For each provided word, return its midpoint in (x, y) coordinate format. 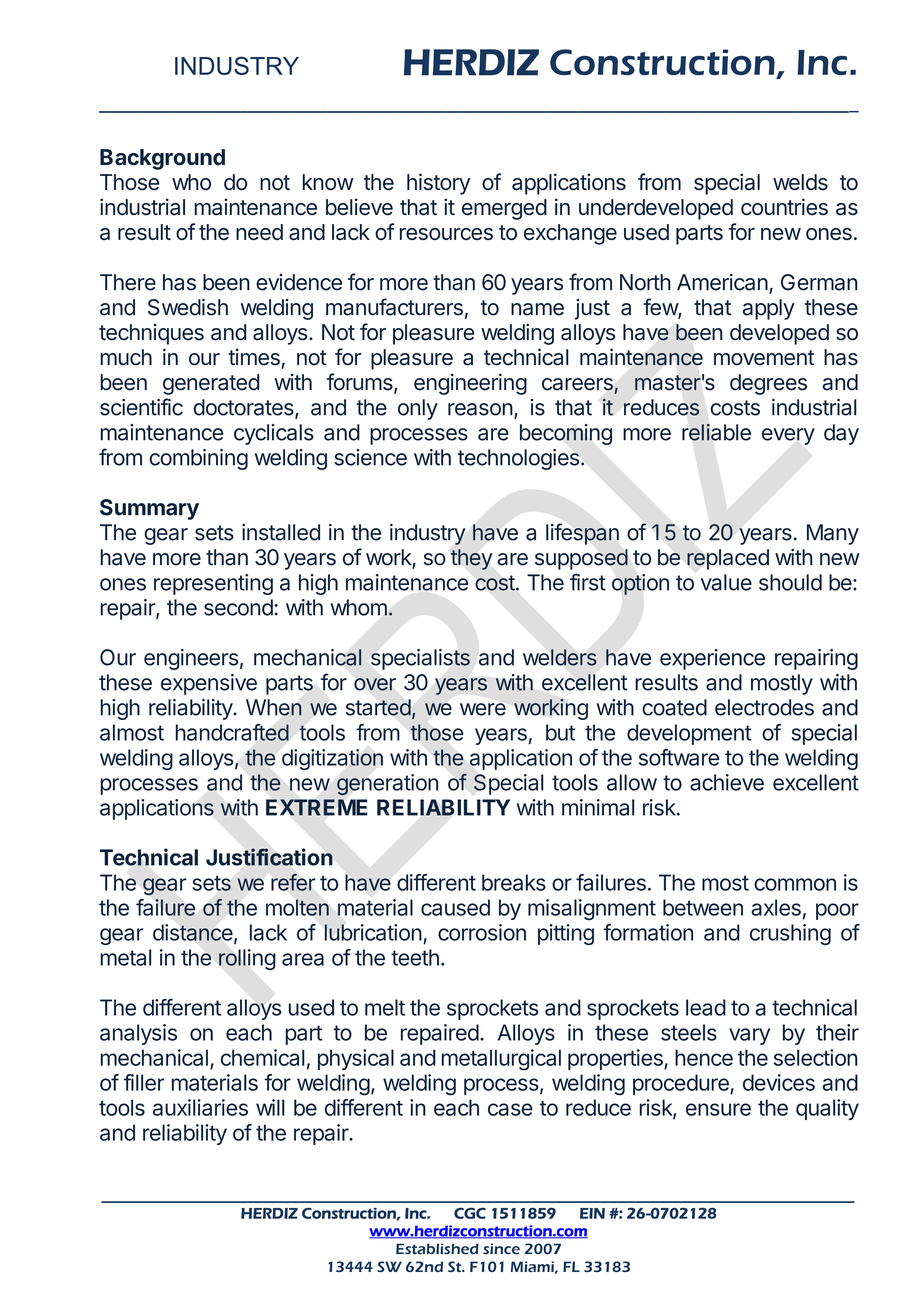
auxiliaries (200, 1107)
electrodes (764, 707)
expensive (209, 684)
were (483, 709)
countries (784, 207)
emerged (504, 209)
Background (162, 159)
